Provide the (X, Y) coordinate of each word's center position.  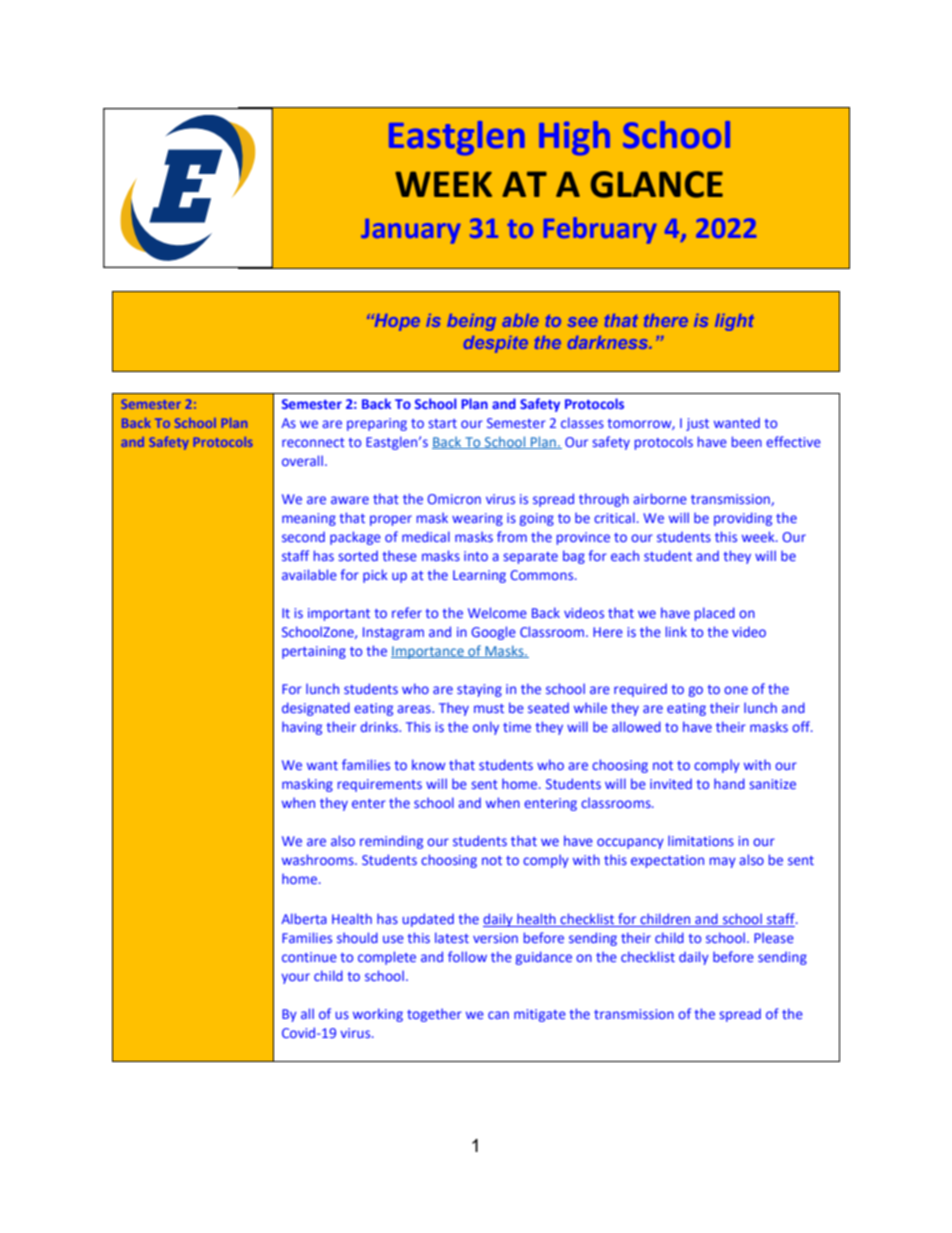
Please (774, 937)
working (378, 1015)
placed (715, 614)
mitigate (540, 1015)
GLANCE (657, 184)
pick (375, 576)
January (410, 231)
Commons (543, 575)
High (574, 138)
